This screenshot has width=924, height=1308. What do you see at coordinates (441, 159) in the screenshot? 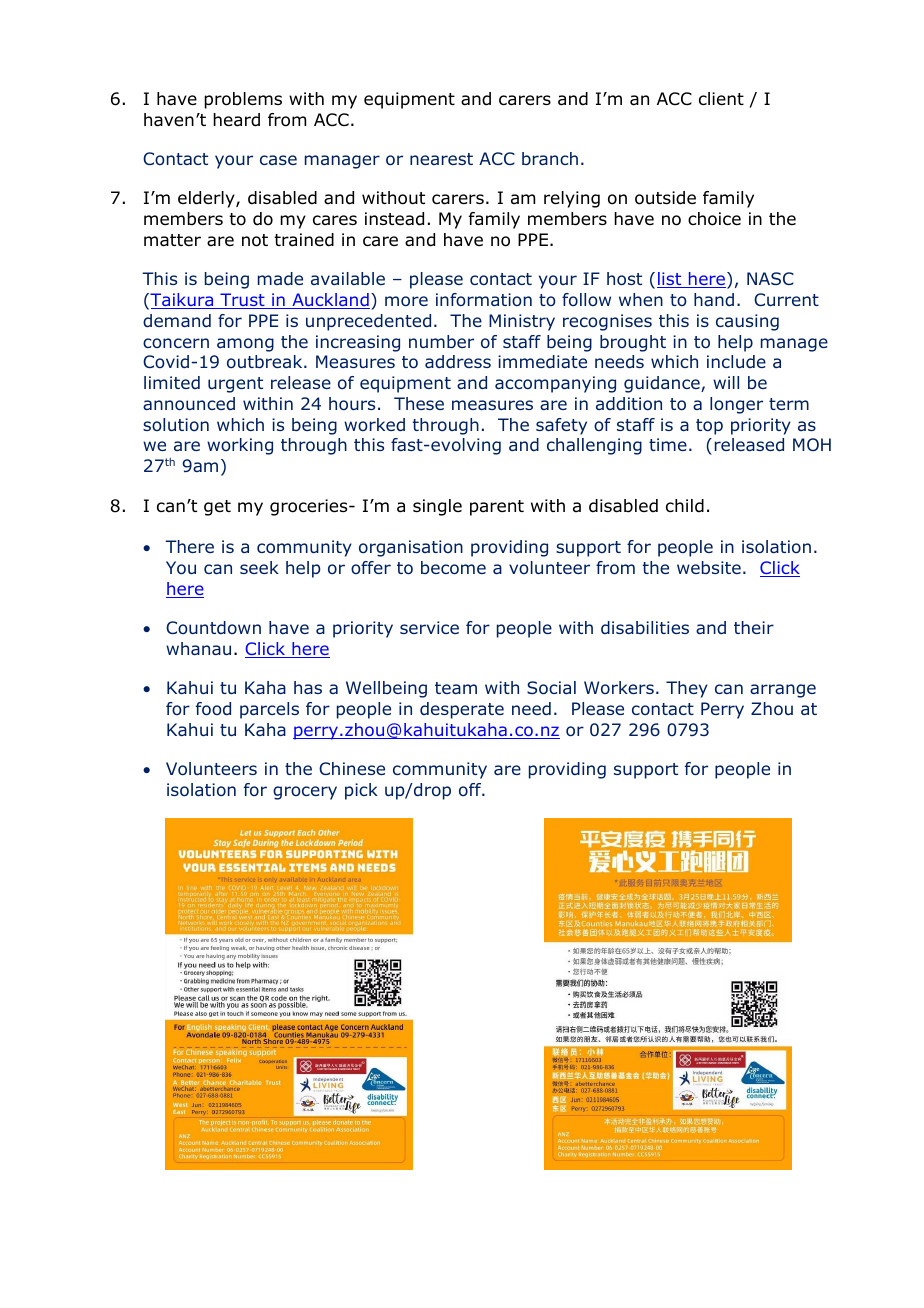
I see `nearest` at bounding box center [441, 159].
